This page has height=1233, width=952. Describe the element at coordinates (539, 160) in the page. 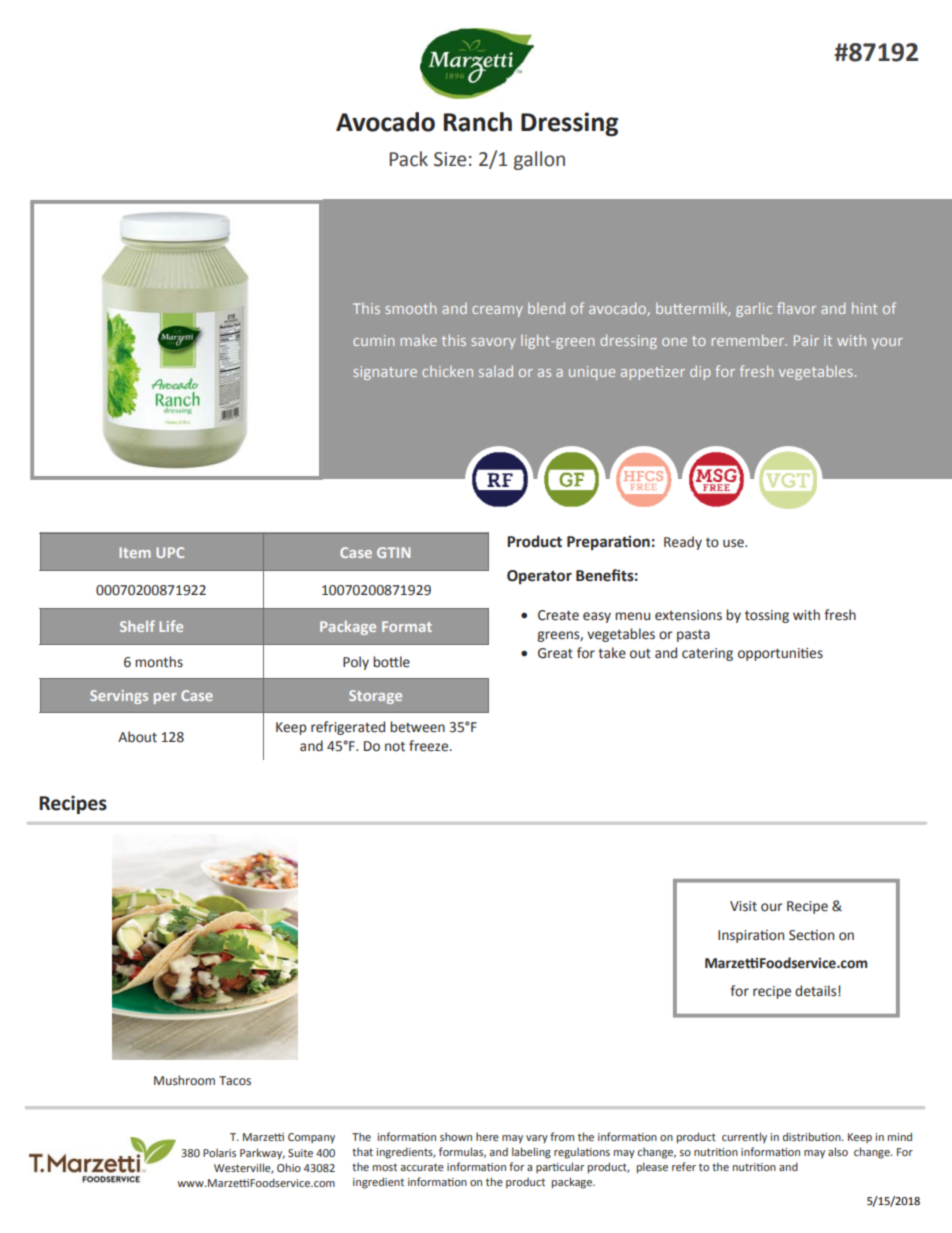

I see `gallon` at that location.
